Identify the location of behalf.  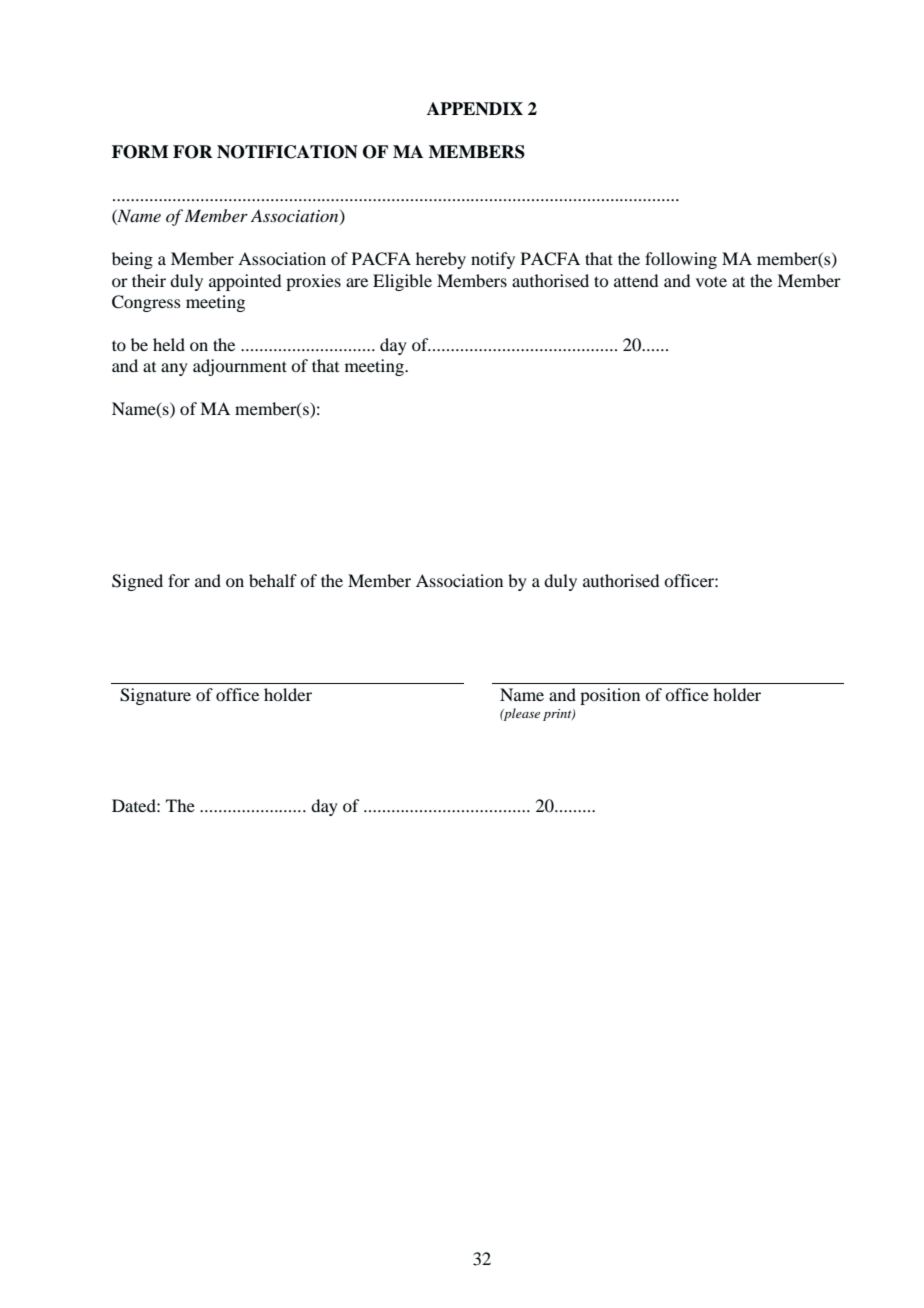
(273, 580).
